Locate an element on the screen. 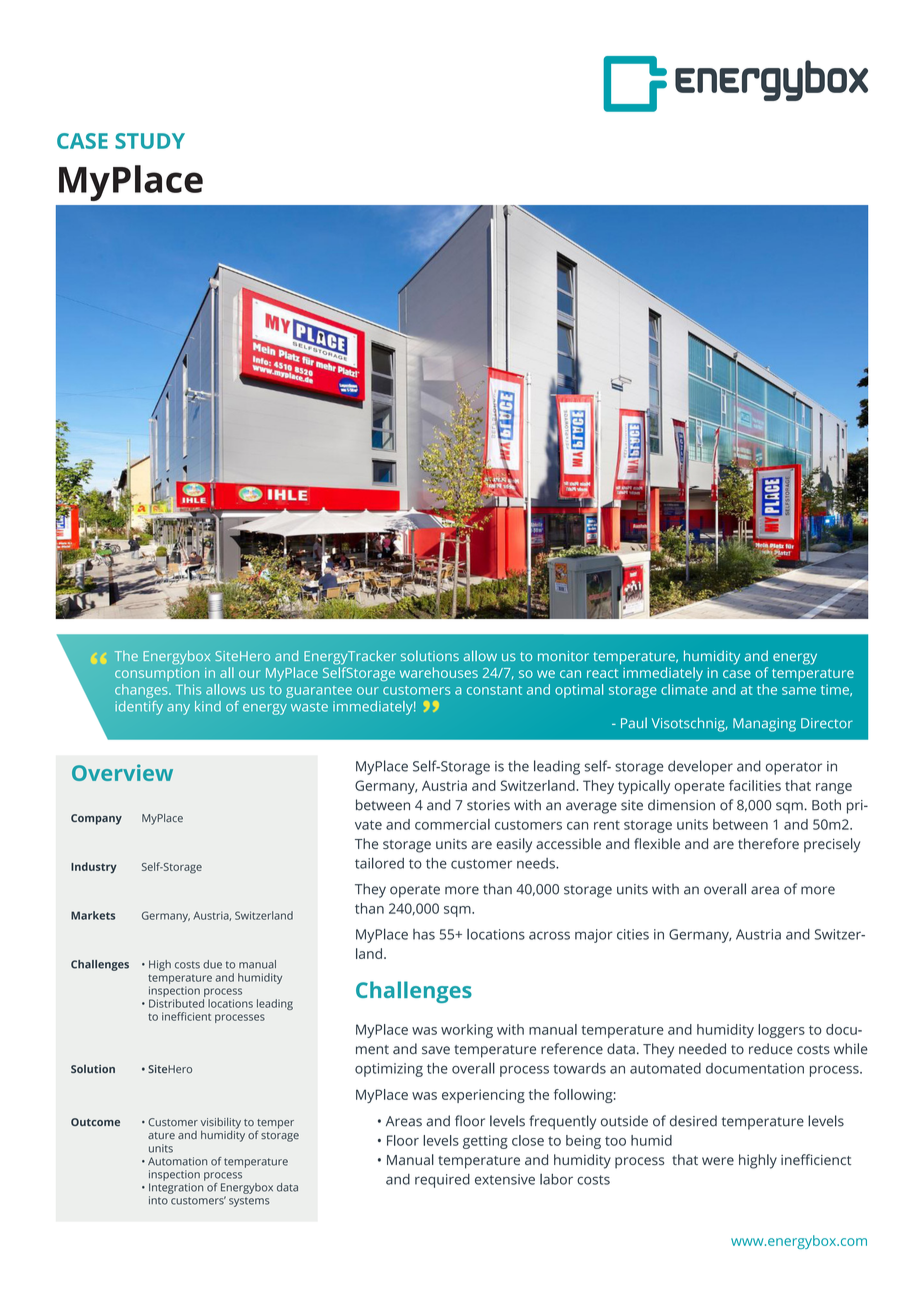 The width and height of the screenshot is (924, 1308). required is located at coordinates (442, 1181).
